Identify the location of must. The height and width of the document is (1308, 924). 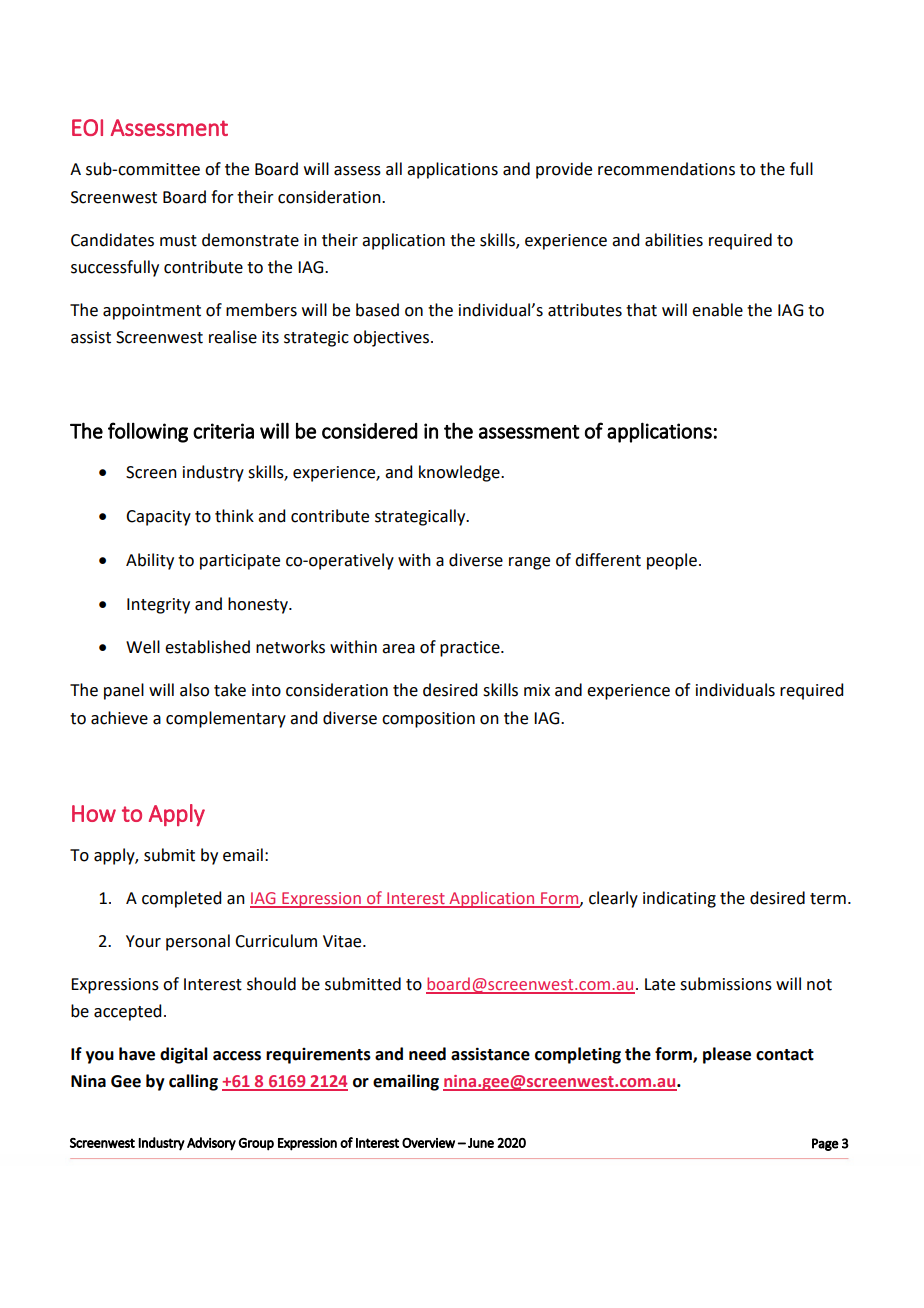
(178, 241).
